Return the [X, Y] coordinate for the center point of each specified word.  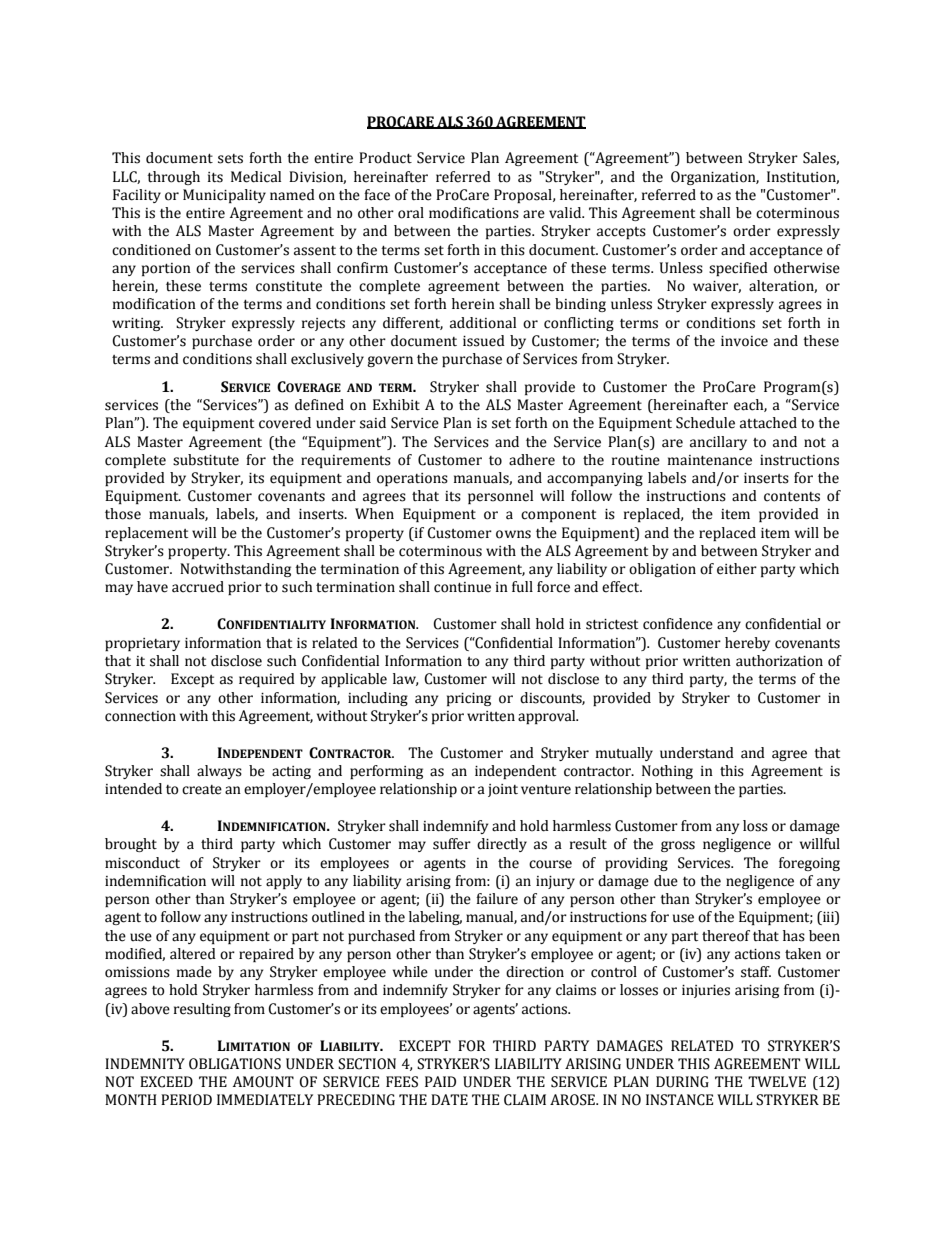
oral [411, 213]
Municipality [224, 196]
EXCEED [166, 1082]
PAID [440, 1081]
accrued [198, 587]
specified [738, 269]
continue [462, 587]
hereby [747, 644]
